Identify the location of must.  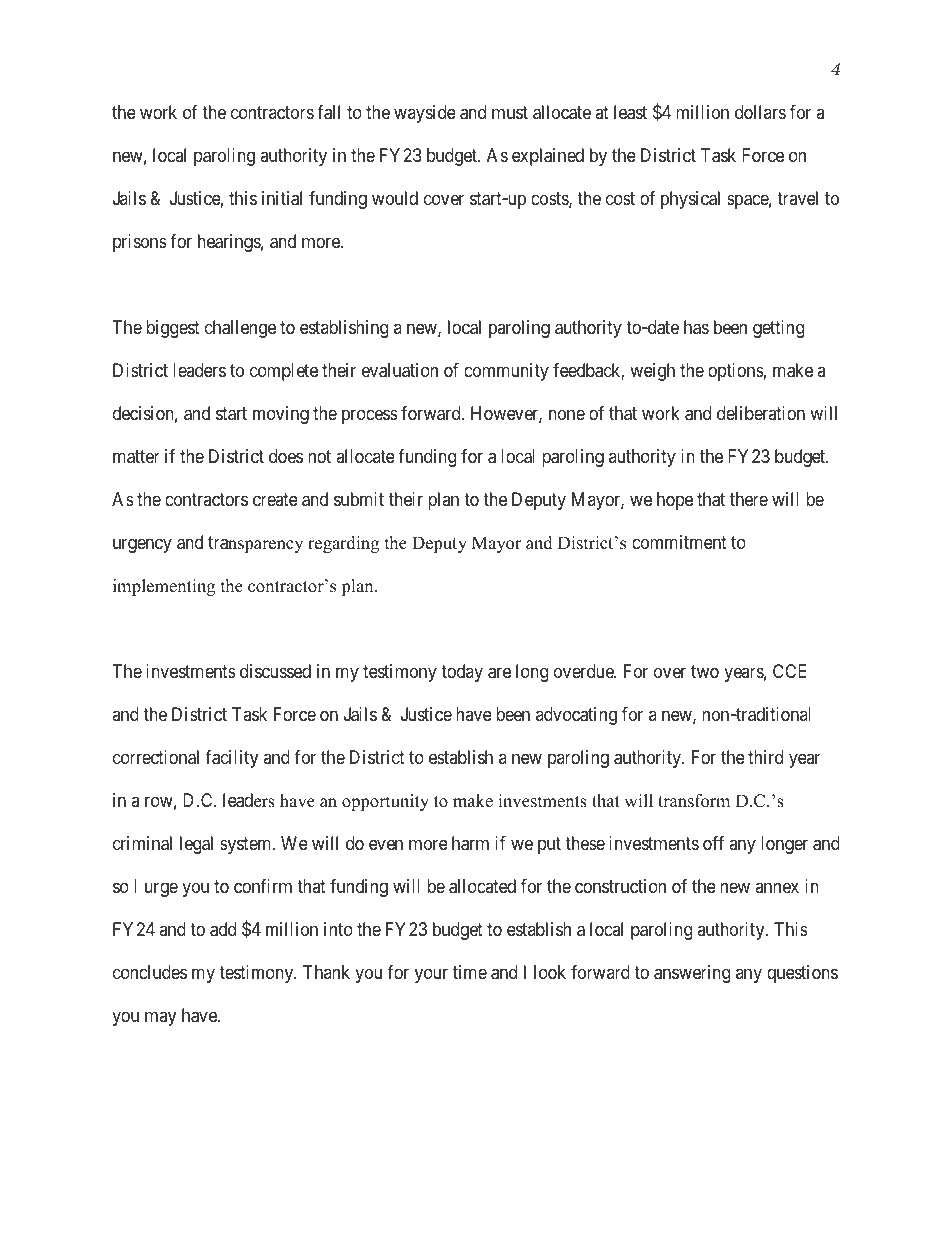
(510, 113).
